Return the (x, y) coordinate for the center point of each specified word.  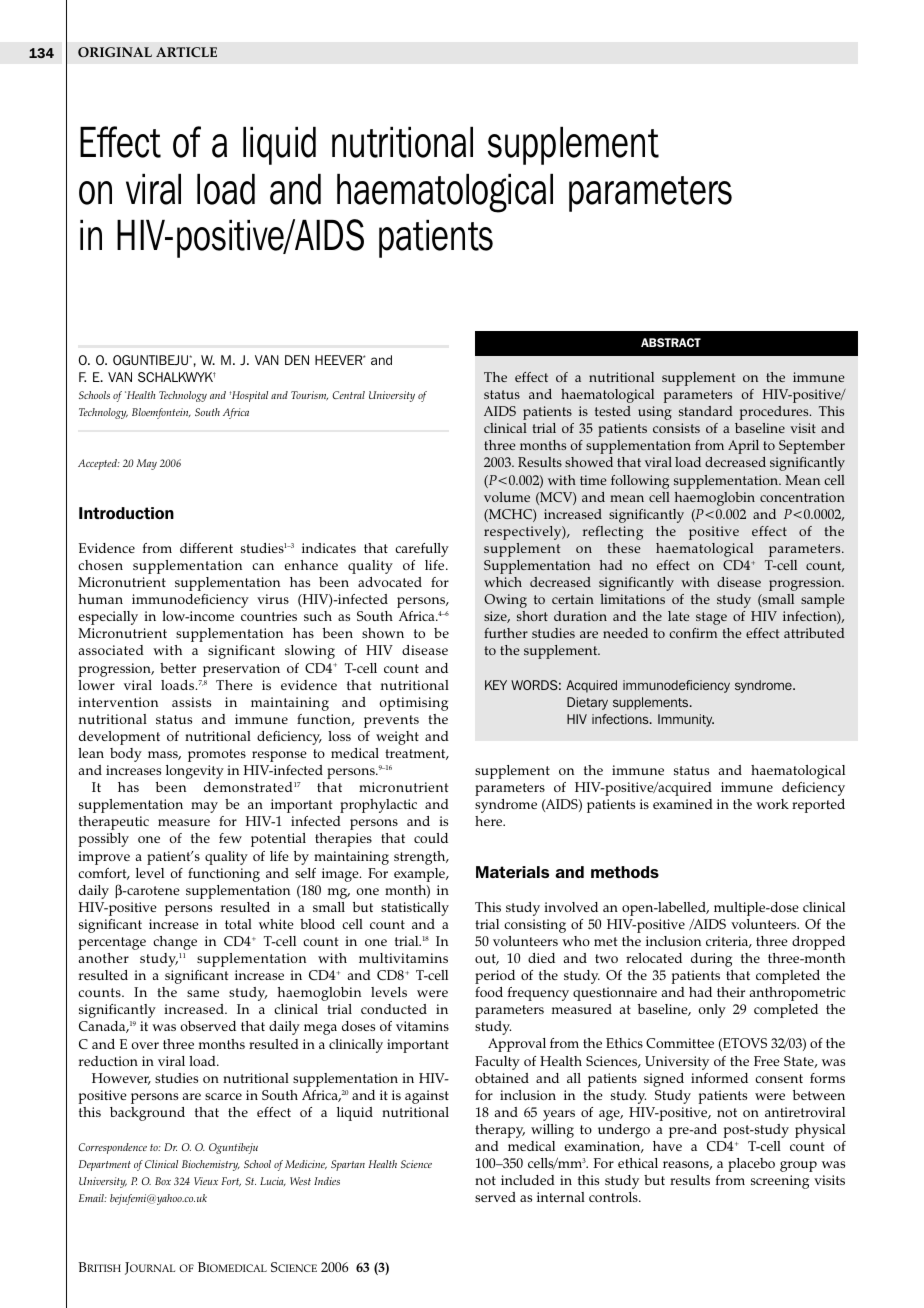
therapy (500, 1131)
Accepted (98, 464)
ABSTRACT (671, 342)
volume (507, 497)
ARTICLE (186, 52)
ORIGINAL (115, 52)
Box (163, 1181)
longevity (195, 772)
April (743, 447)
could (431, 838)
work (772, 804)
